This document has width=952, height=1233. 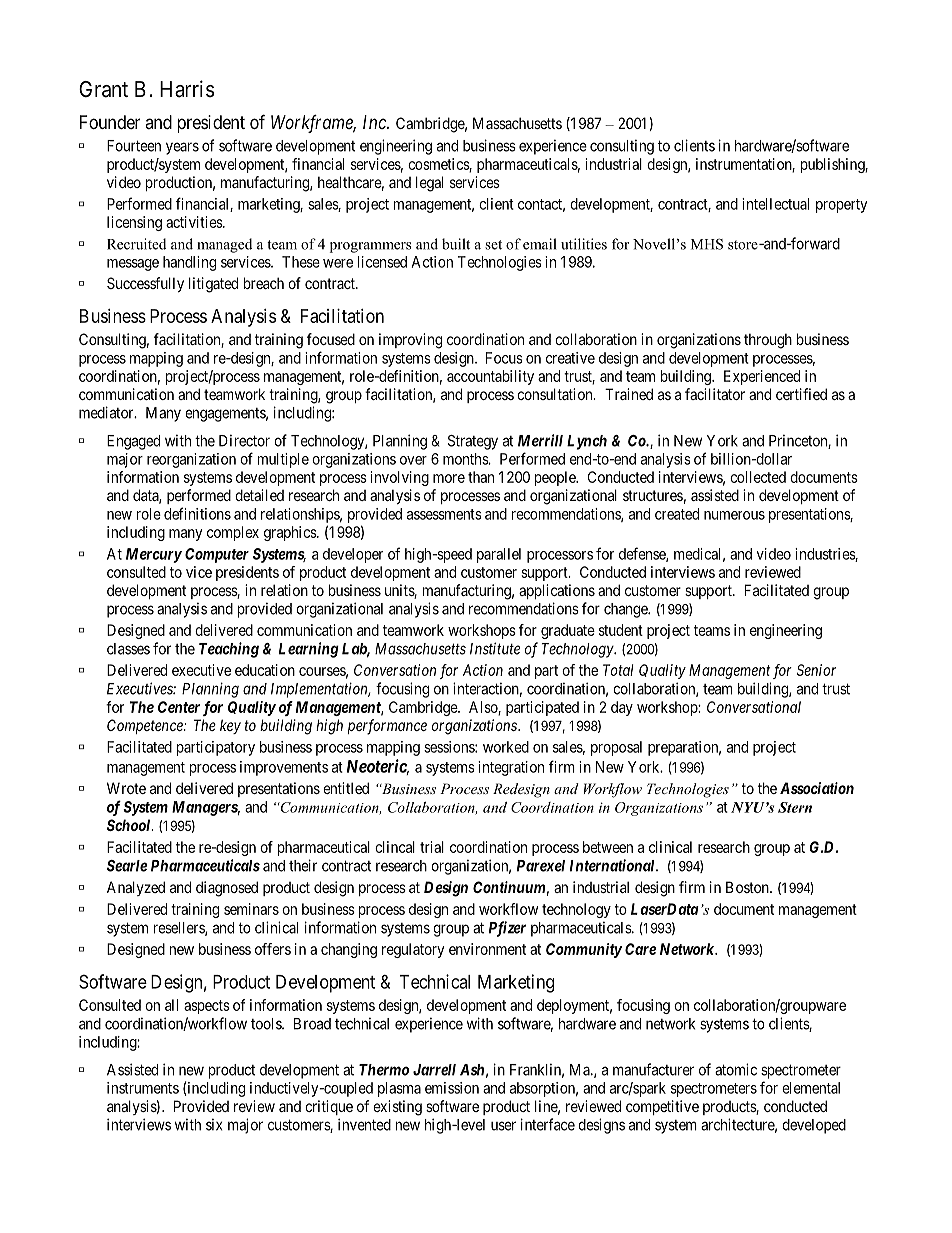 What do you see at coordinates (429, 184) in the document?
I see `legal` at bounding box center [429, 184].
